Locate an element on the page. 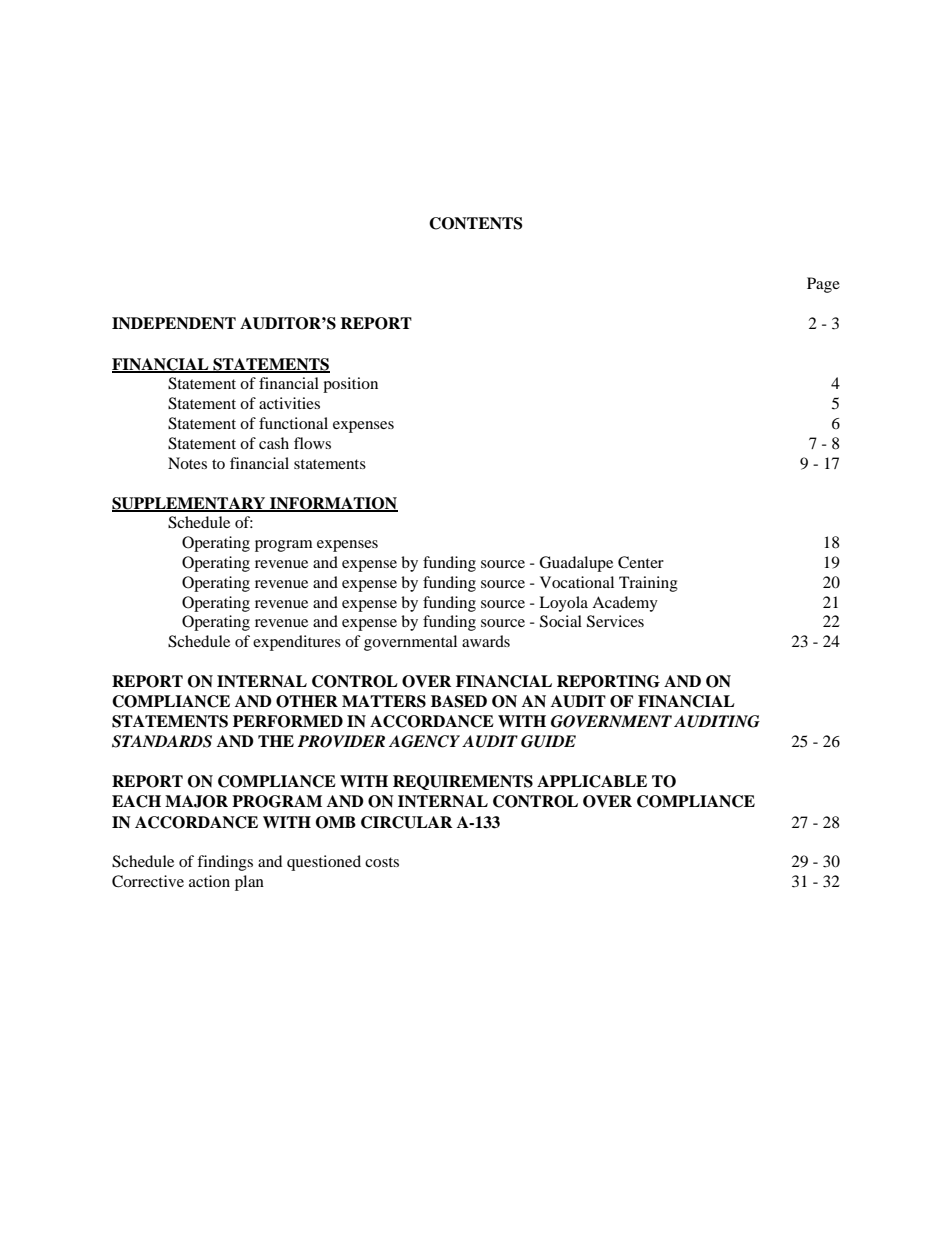 The width and height of the page is (952, 1233). position is located at coordinates (350, 385).
